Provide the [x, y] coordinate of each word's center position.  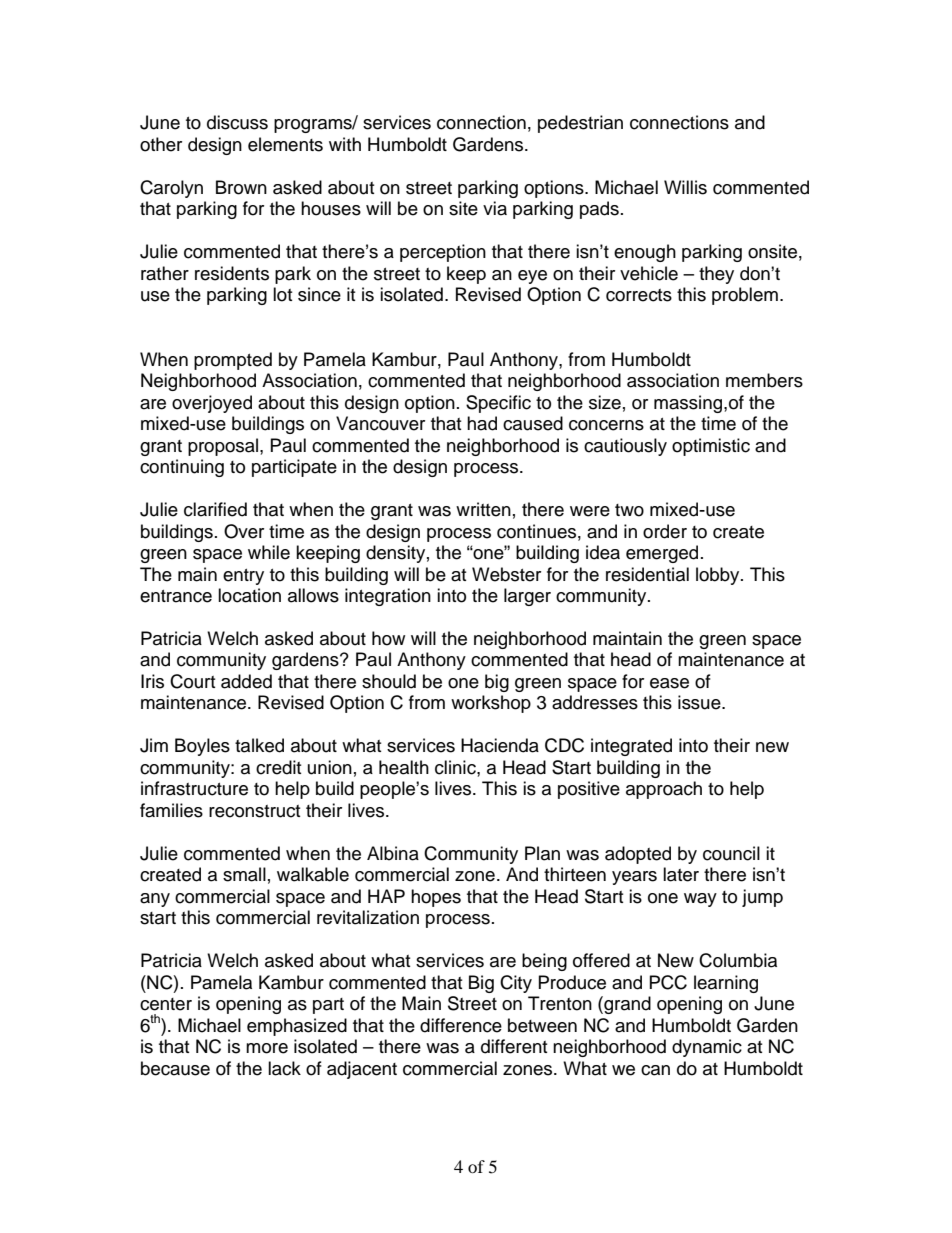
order [665, 531]
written [483, 509]
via [495, 208]
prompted [233, 361]
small [244, 874]
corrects [639, 295]
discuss [237, 122]
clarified [215, 509]
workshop [491, 704]
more [267, 1048]
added [246, 681]
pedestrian [580, 124]
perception [443, 253]
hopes [436, 898]
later [681, 874]
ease [669, 683]
